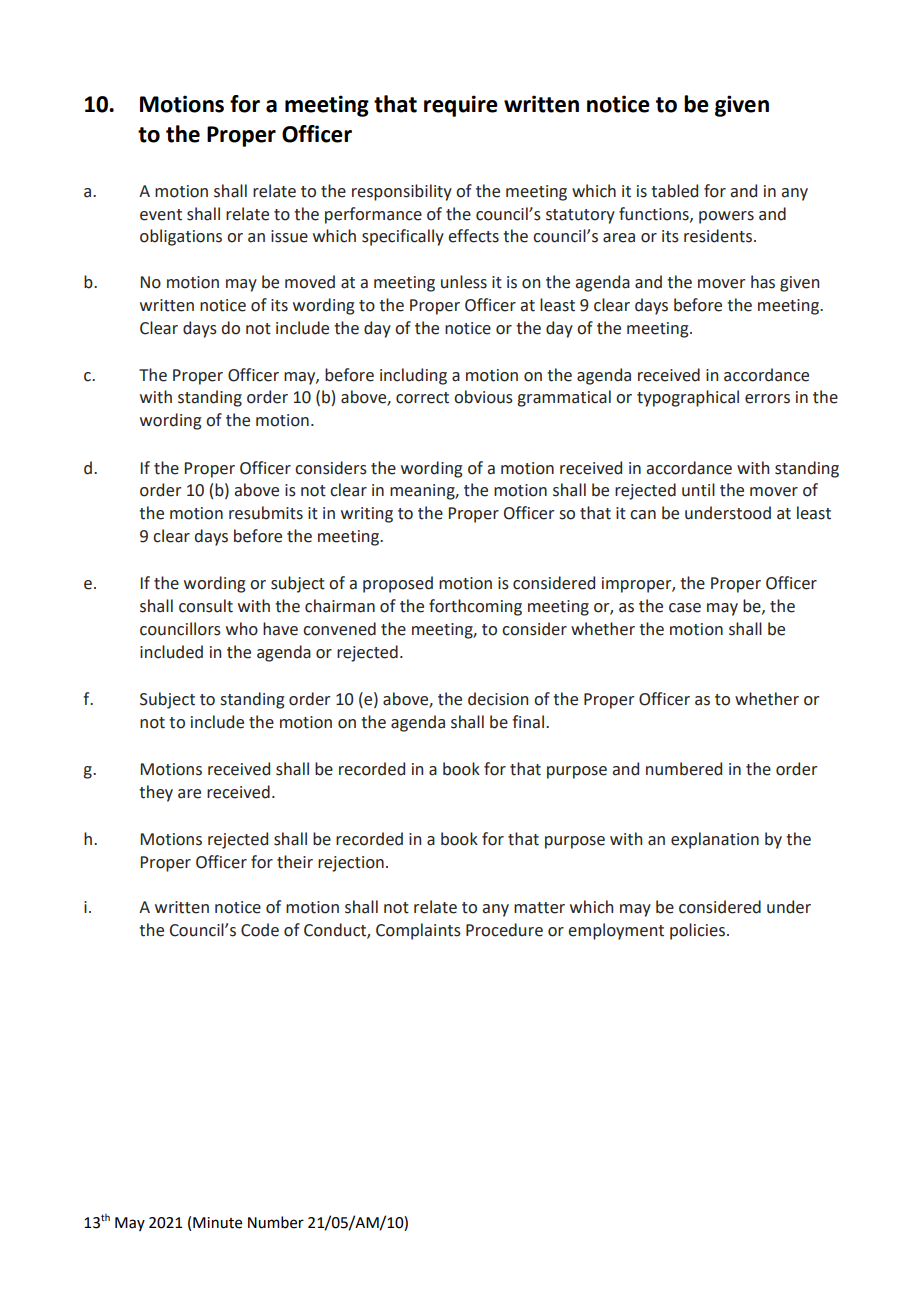 The height and width of the page is (1308, 924). Describe the element at coordinates (461, 106) in the page. I see `require` at that location.
